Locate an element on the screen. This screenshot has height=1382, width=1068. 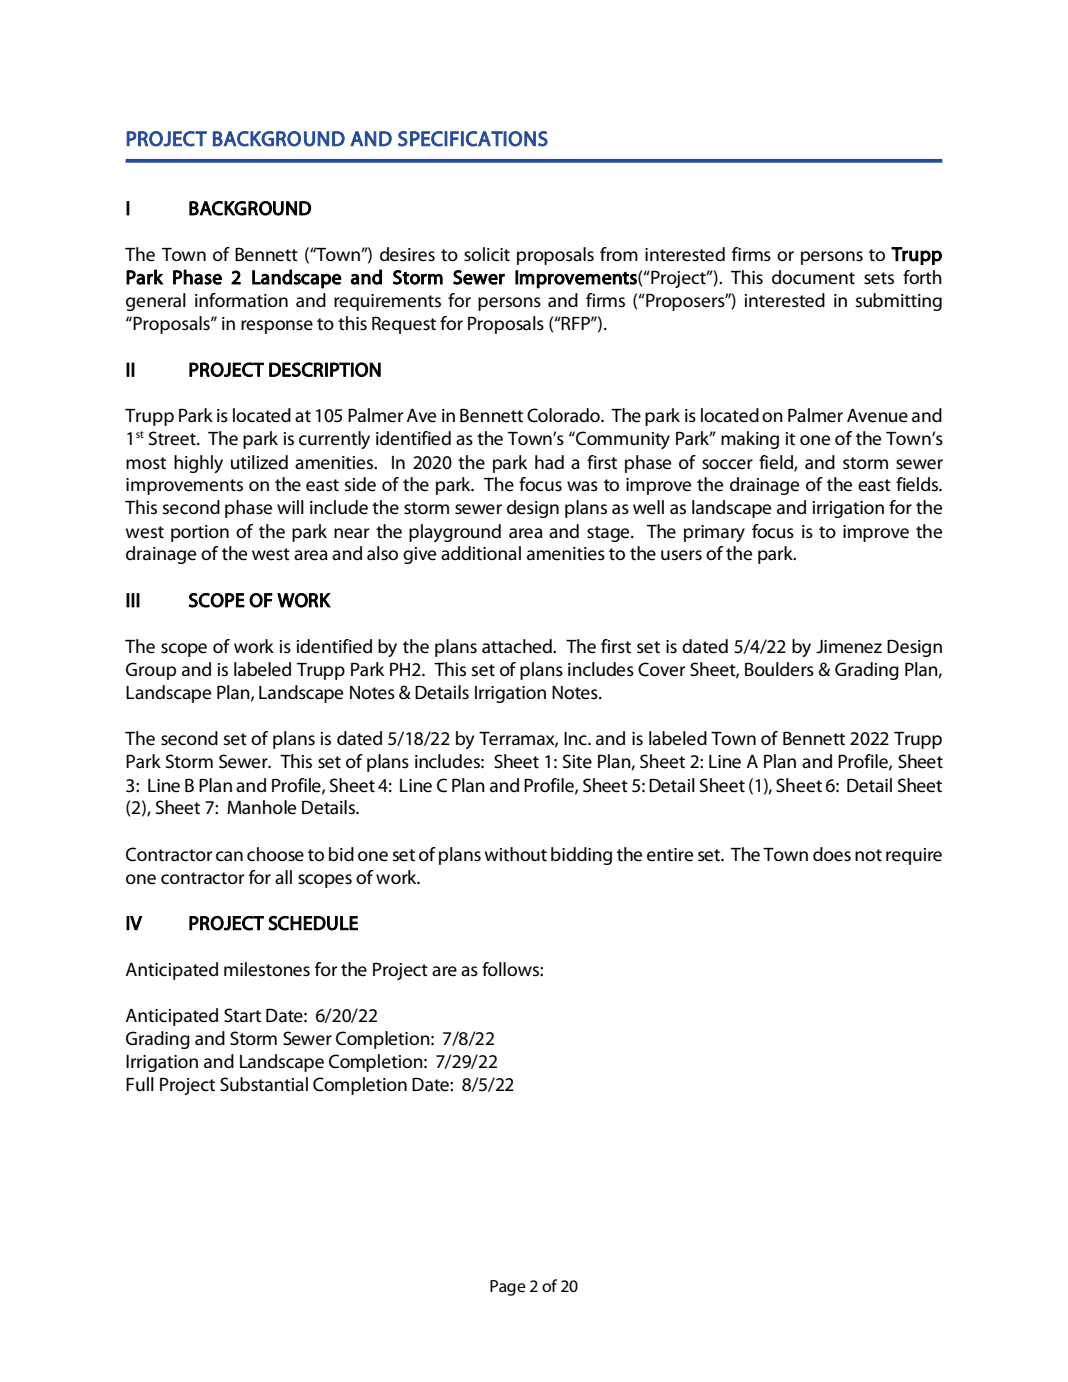
Substantial is located at coordinates (264, 1084).
